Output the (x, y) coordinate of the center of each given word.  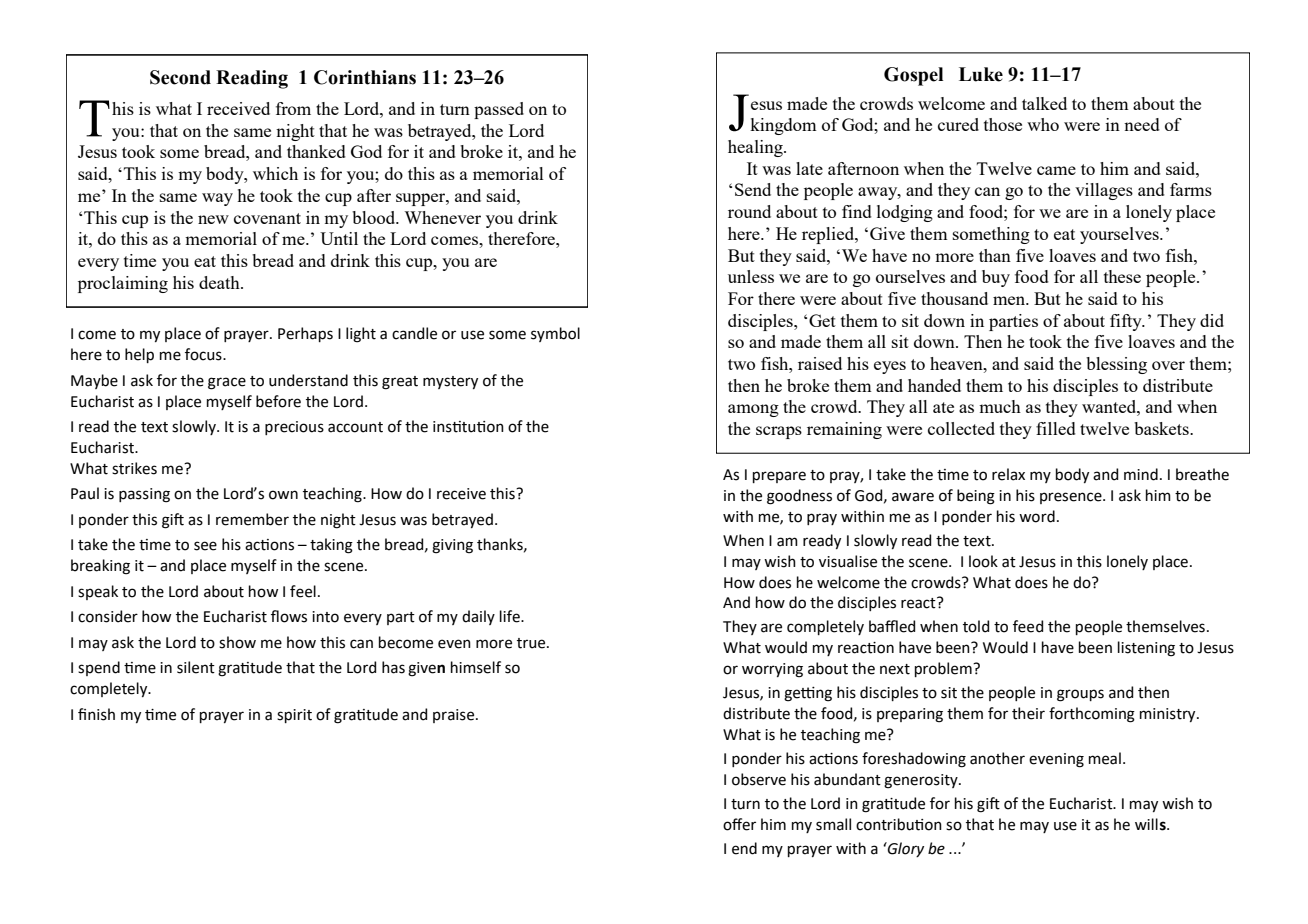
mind (1141, 474)
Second (180, 77)
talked (1044, 103)
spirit (294, 716)
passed (499, 110)
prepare (779, 477)
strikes (134, 468)
